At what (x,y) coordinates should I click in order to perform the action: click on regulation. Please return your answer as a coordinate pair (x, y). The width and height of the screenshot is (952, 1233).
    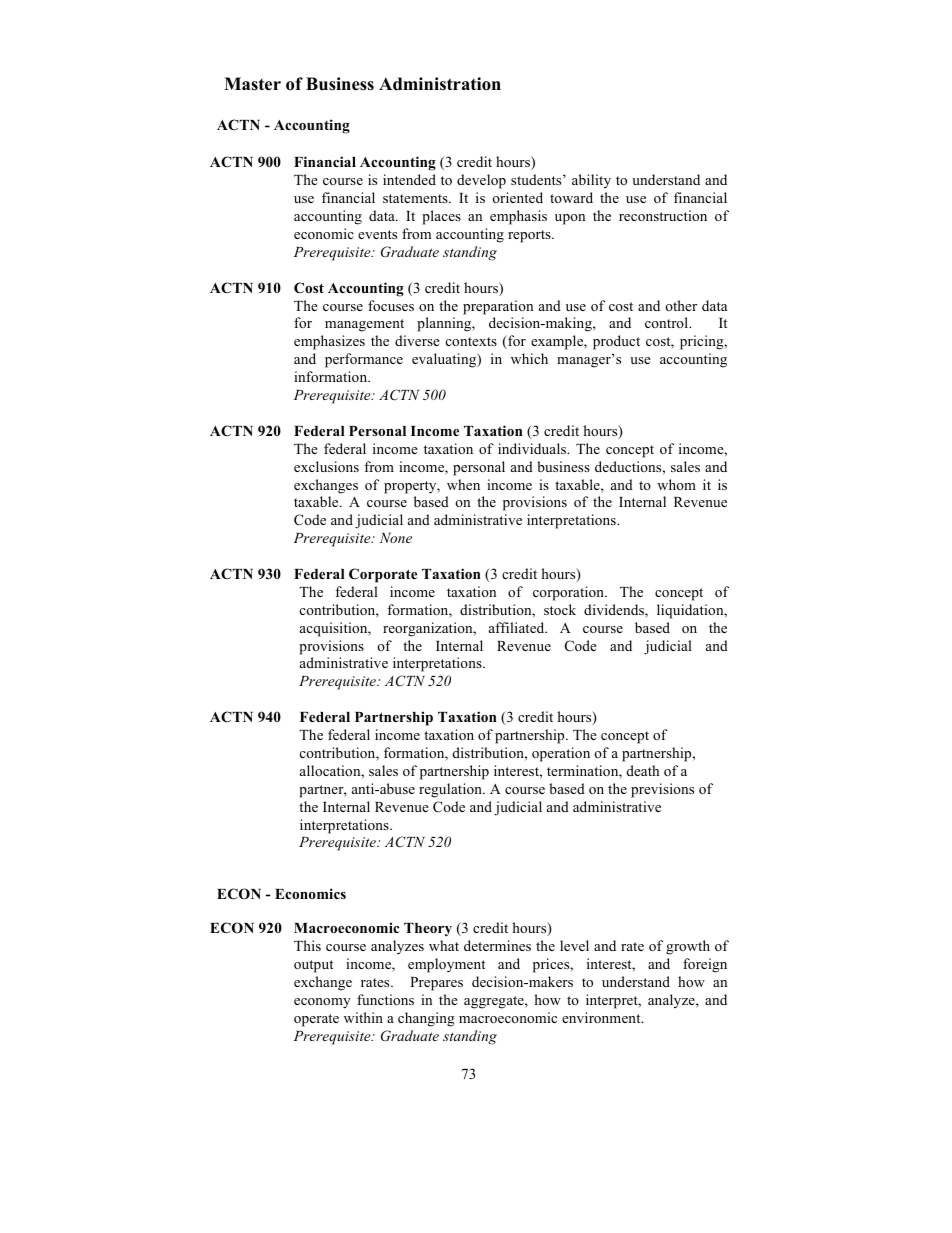
    Looking at the image, I should click on (451, 790).
